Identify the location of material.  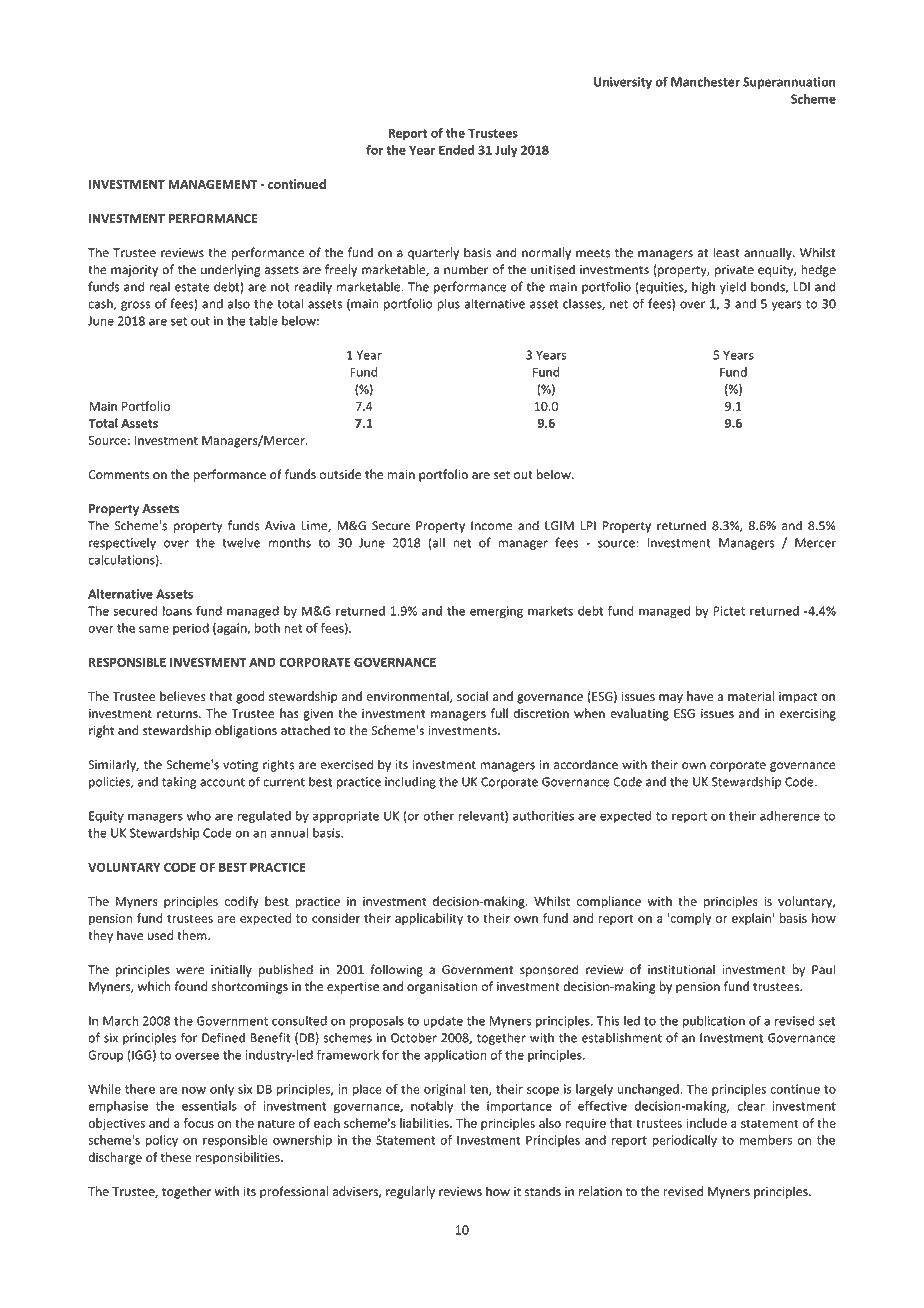
(751, 696).
